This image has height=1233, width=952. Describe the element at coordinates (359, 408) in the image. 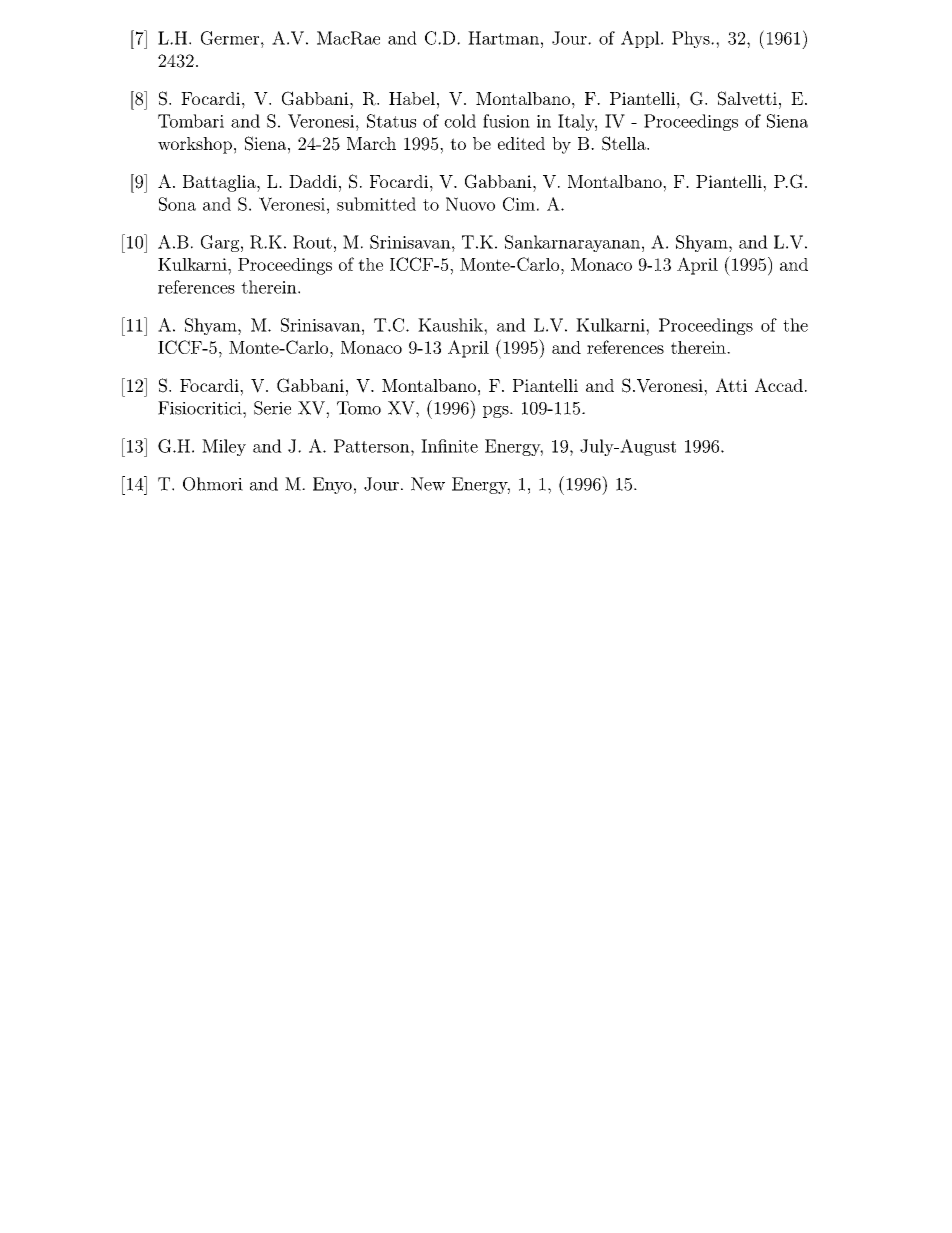

I see `Tomo` at that location.
